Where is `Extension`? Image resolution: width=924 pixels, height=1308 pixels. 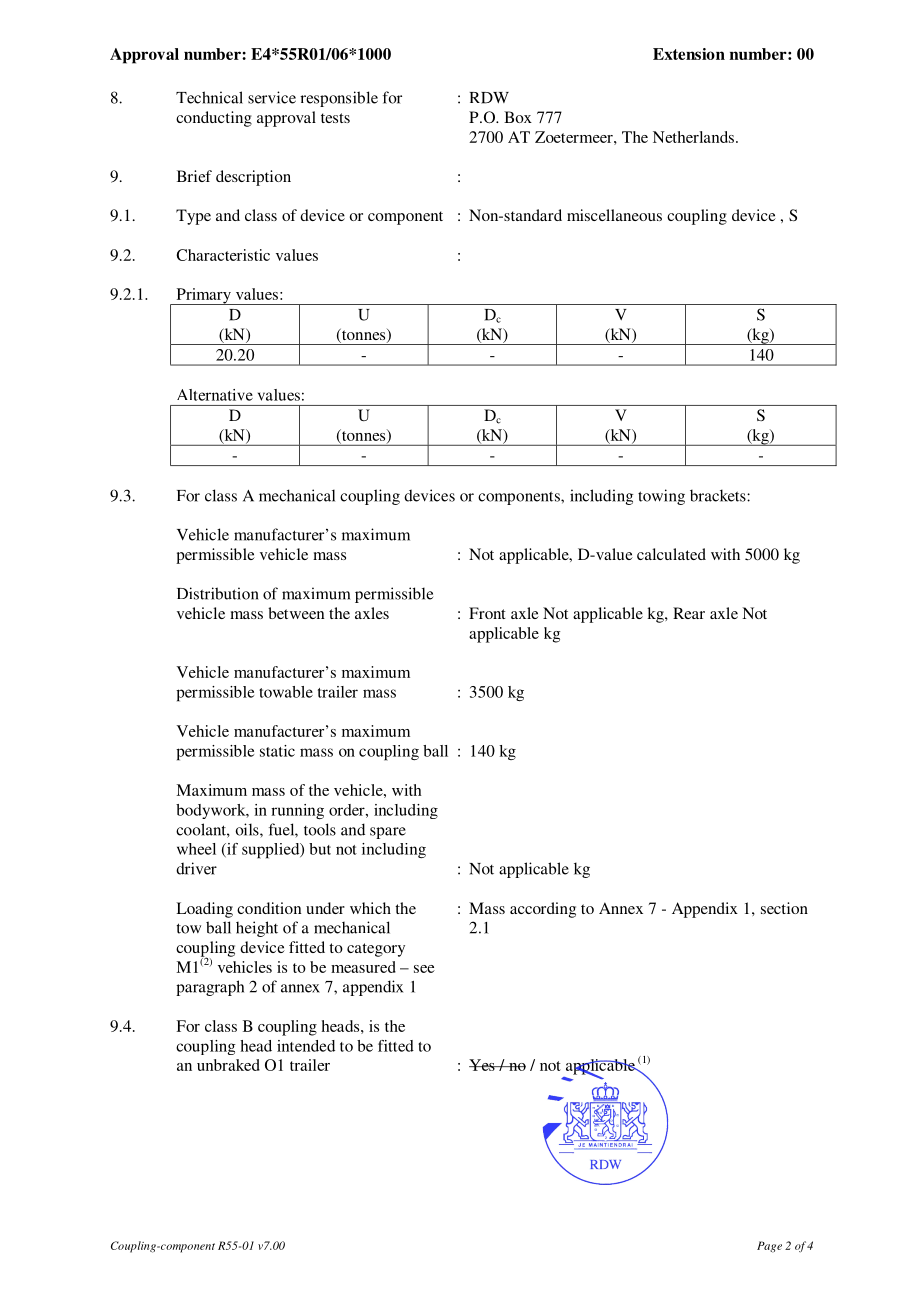
Extension is located at coordinates (689, 54).
